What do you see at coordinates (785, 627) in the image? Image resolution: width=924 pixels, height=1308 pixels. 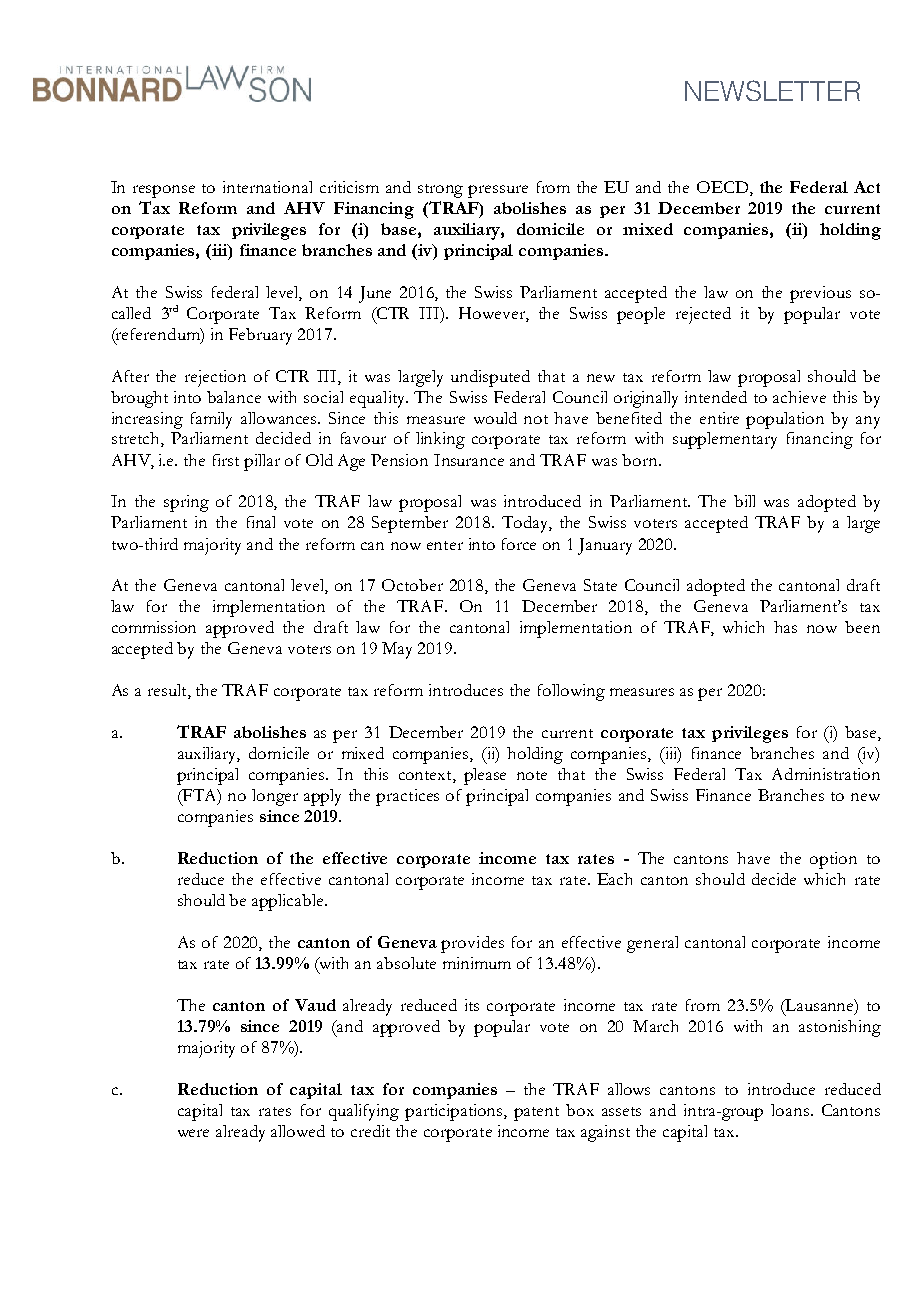 I see `has` at bounding box center [785, 627].
